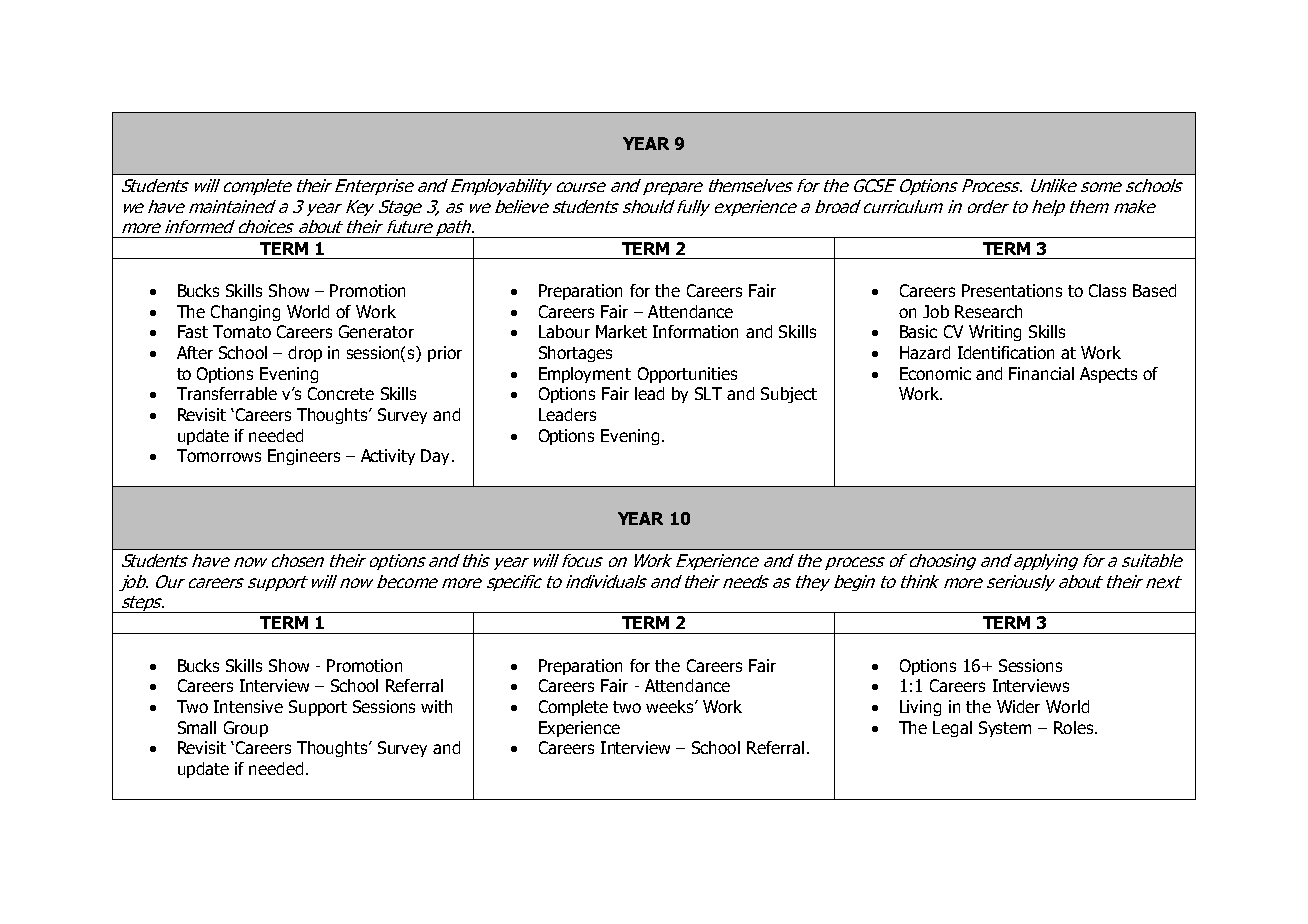  What do you see at coordinates (304, 457) in the screenshot?
I see `Engineers` at bounding box center [304, 457].
